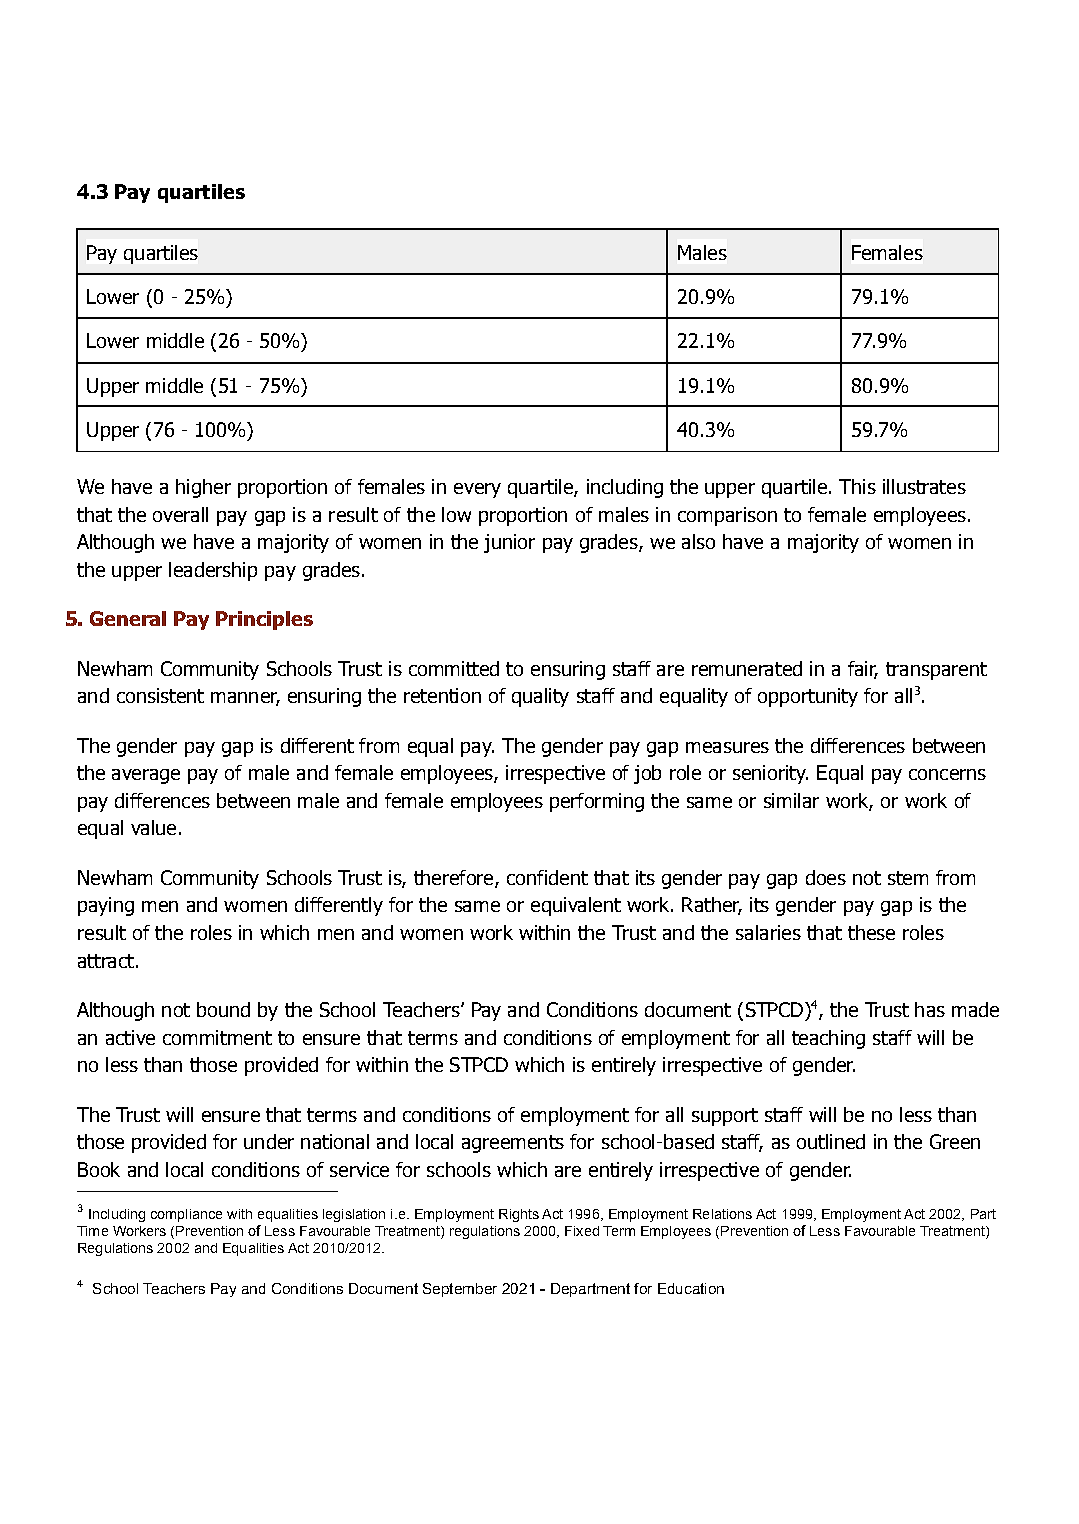  Describe the element at coordinates (186, 1215) in the screenshot. I see `compliance` at that location.
